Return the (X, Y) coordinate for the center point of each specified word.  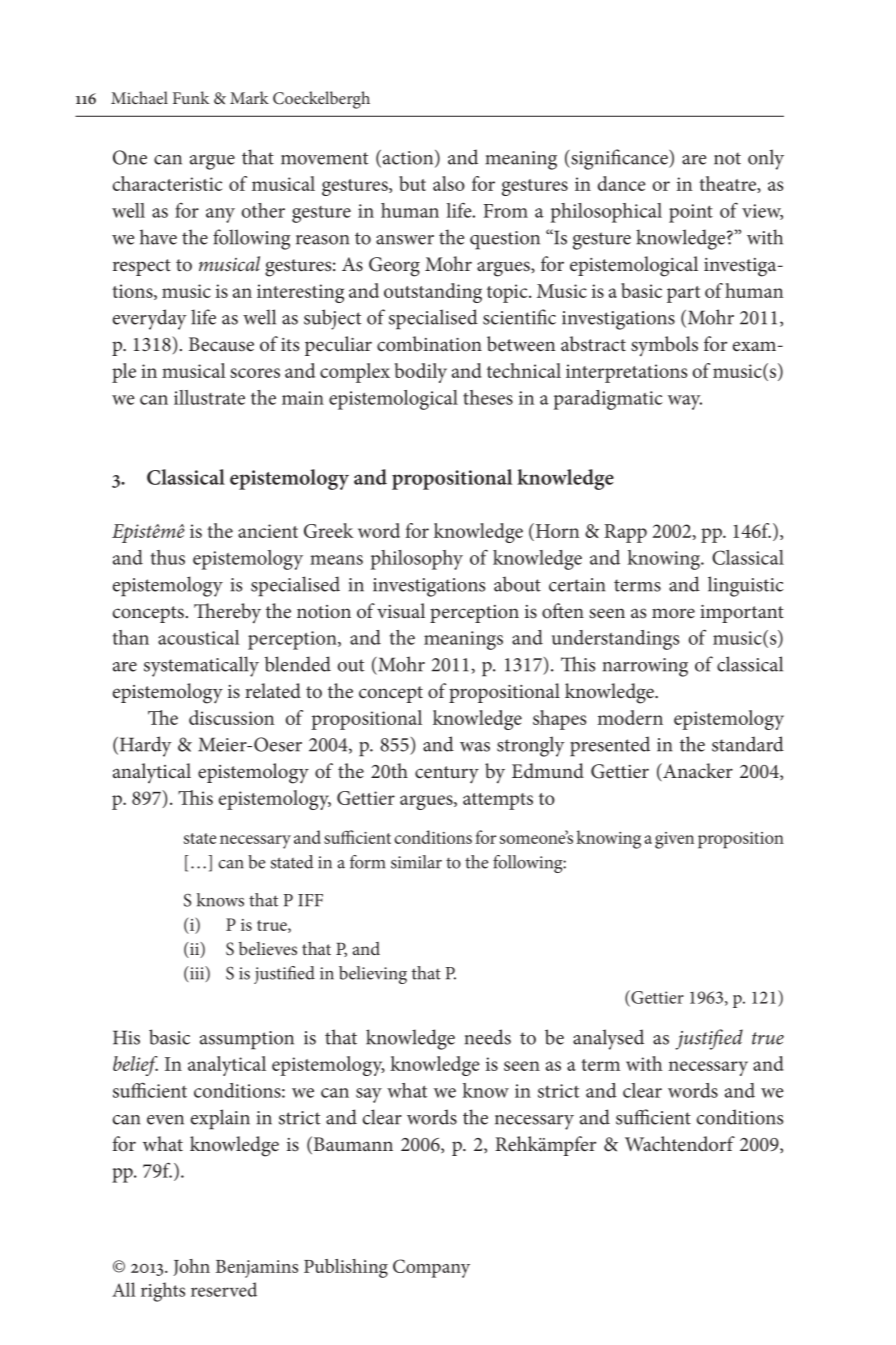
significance (619, 159)
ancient (268, 531)
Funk (191, 97)
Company (431, 1268)
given (674, 840)
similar (416, 862)
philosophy (417, 560)
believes (268, 948)
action (409, 158)
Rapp (625, 533)
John (191, 1267)
